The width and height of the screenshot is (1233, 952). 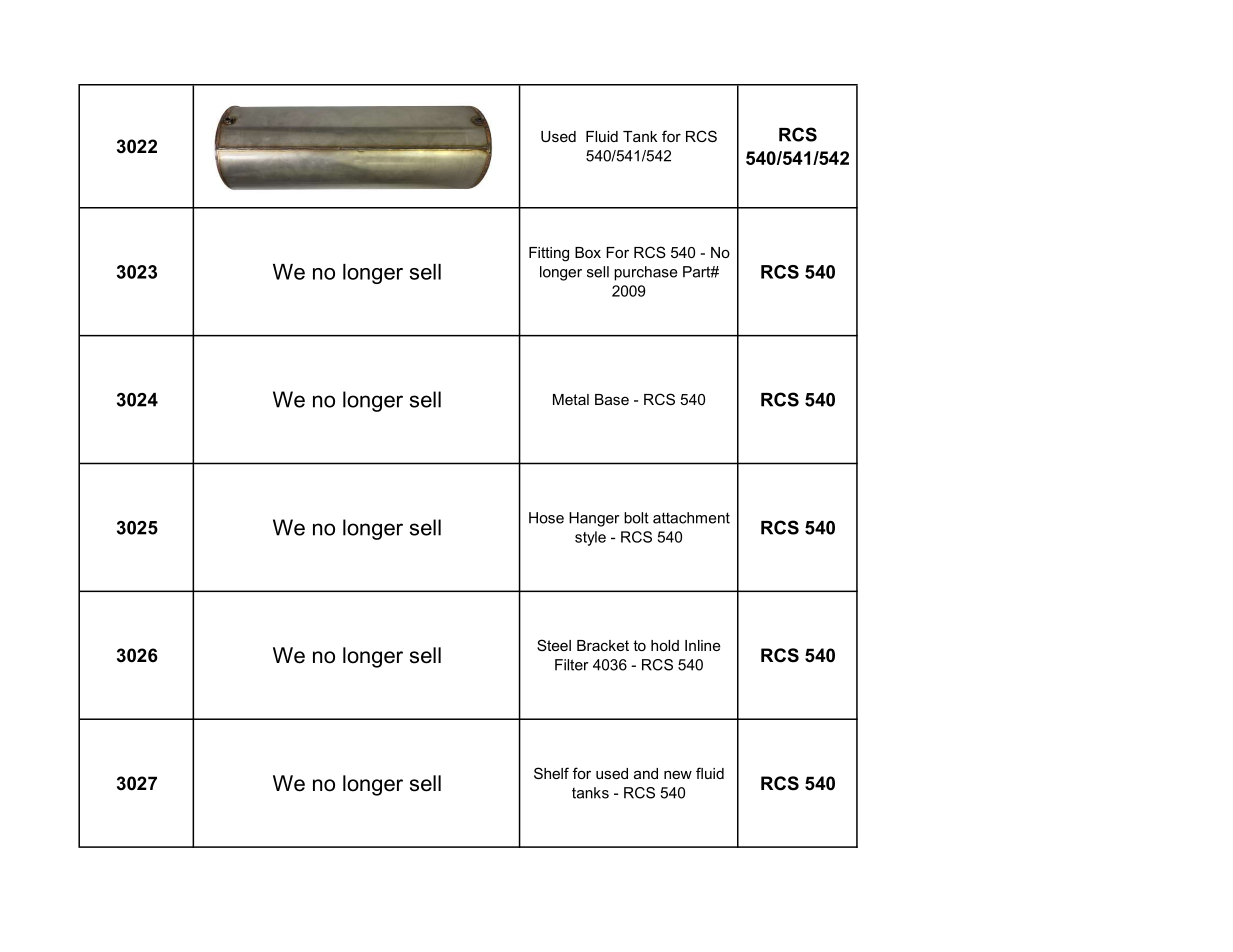 What do you see at coordinates (571, 399) in the screenshot?
I see `Metal` at bounding box center [571, 399].
